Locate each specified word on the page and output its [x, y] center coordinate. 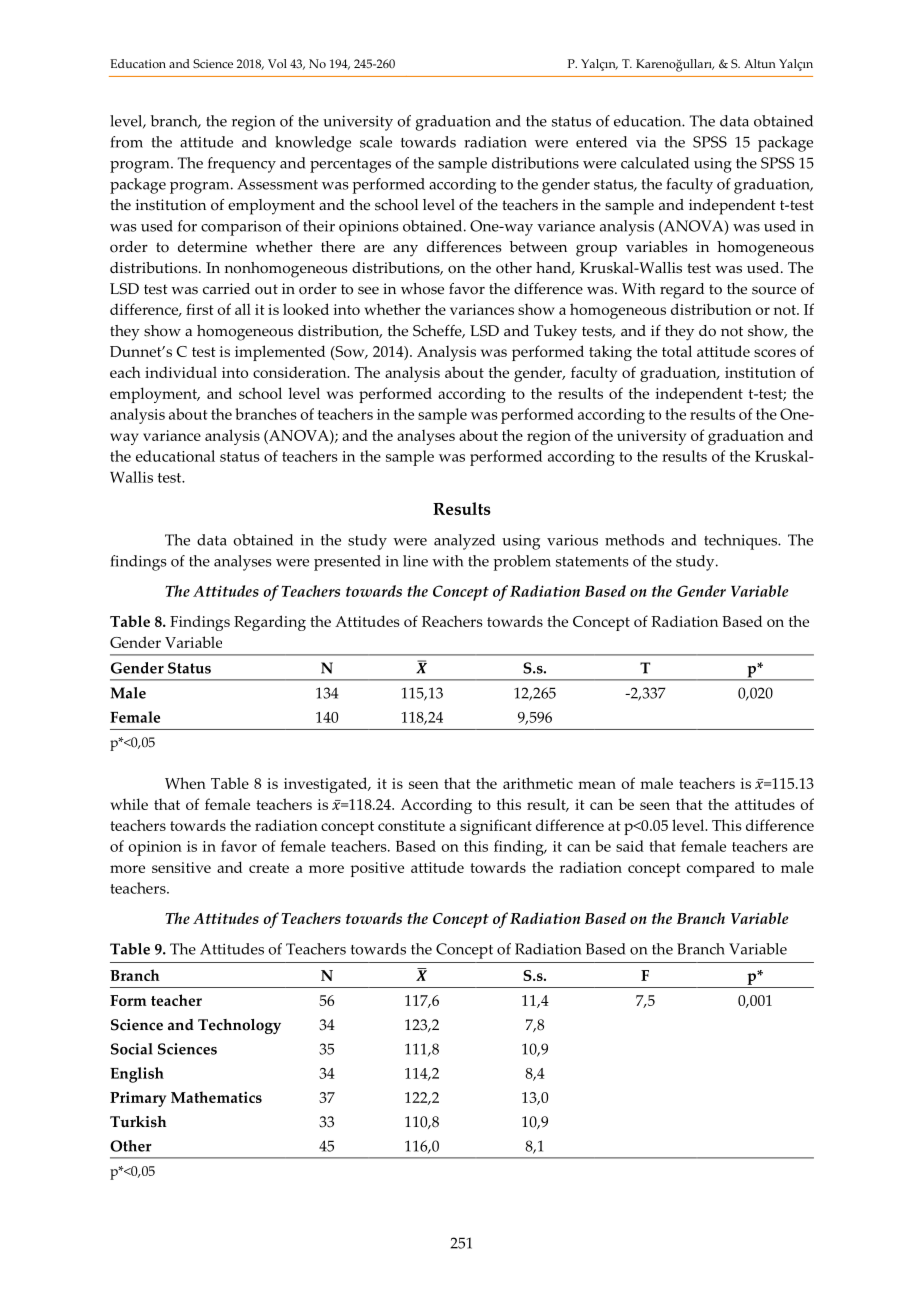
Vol [277, 63]
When [185, 783]
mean [597, 785]
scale [376, 142]
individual [181, 372]
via [646, 142]
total [677, 351]
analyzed [464, 542]
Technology [239, 1026]
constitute [411, 825]
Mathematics [216, 1097]
